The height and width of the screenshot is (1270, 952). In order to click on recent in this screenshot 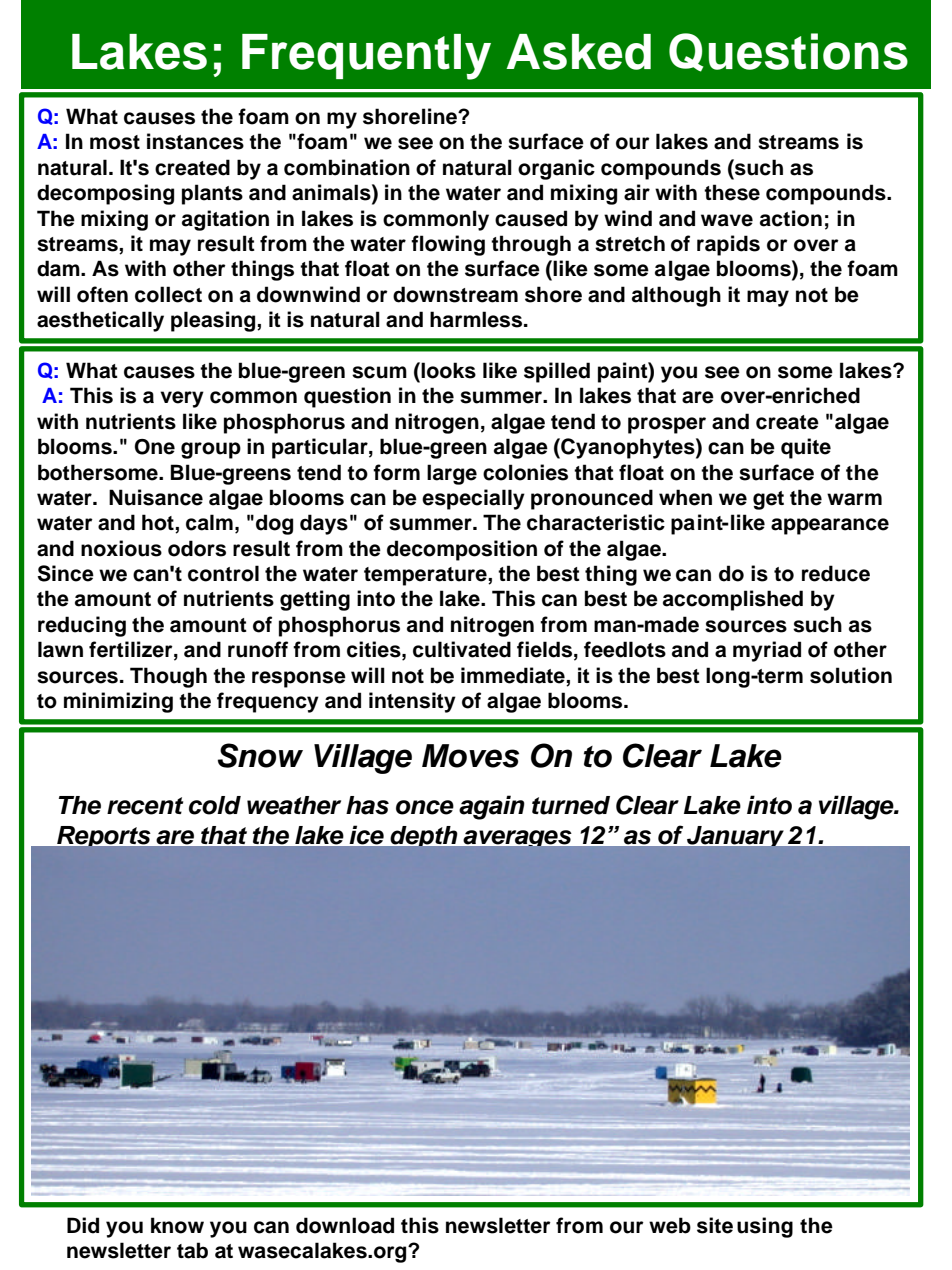, I will do `click(145, 806)`.
